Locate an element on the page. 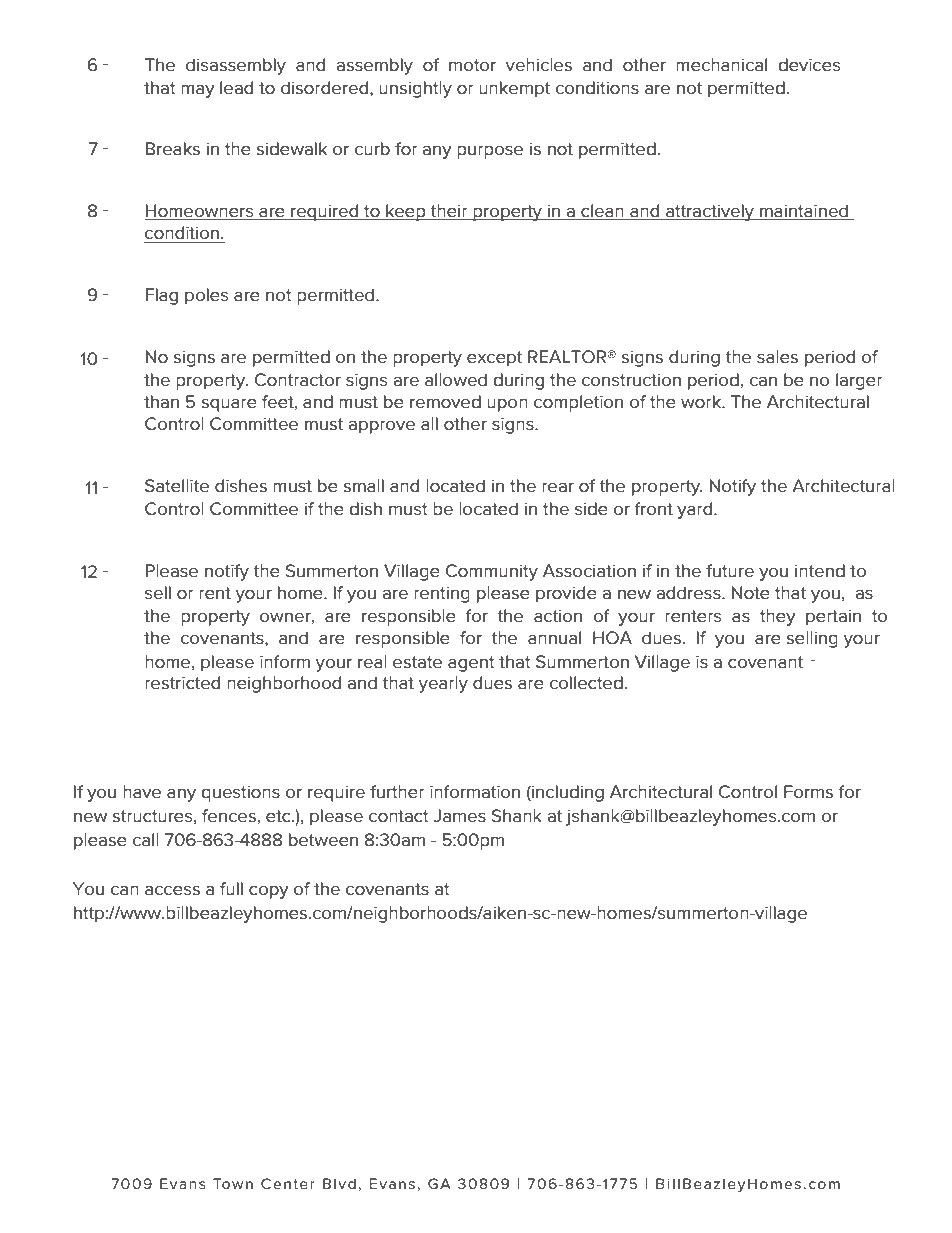 The width and height of the page is (952, 1233). yard is located at coordinates (696, 510).
